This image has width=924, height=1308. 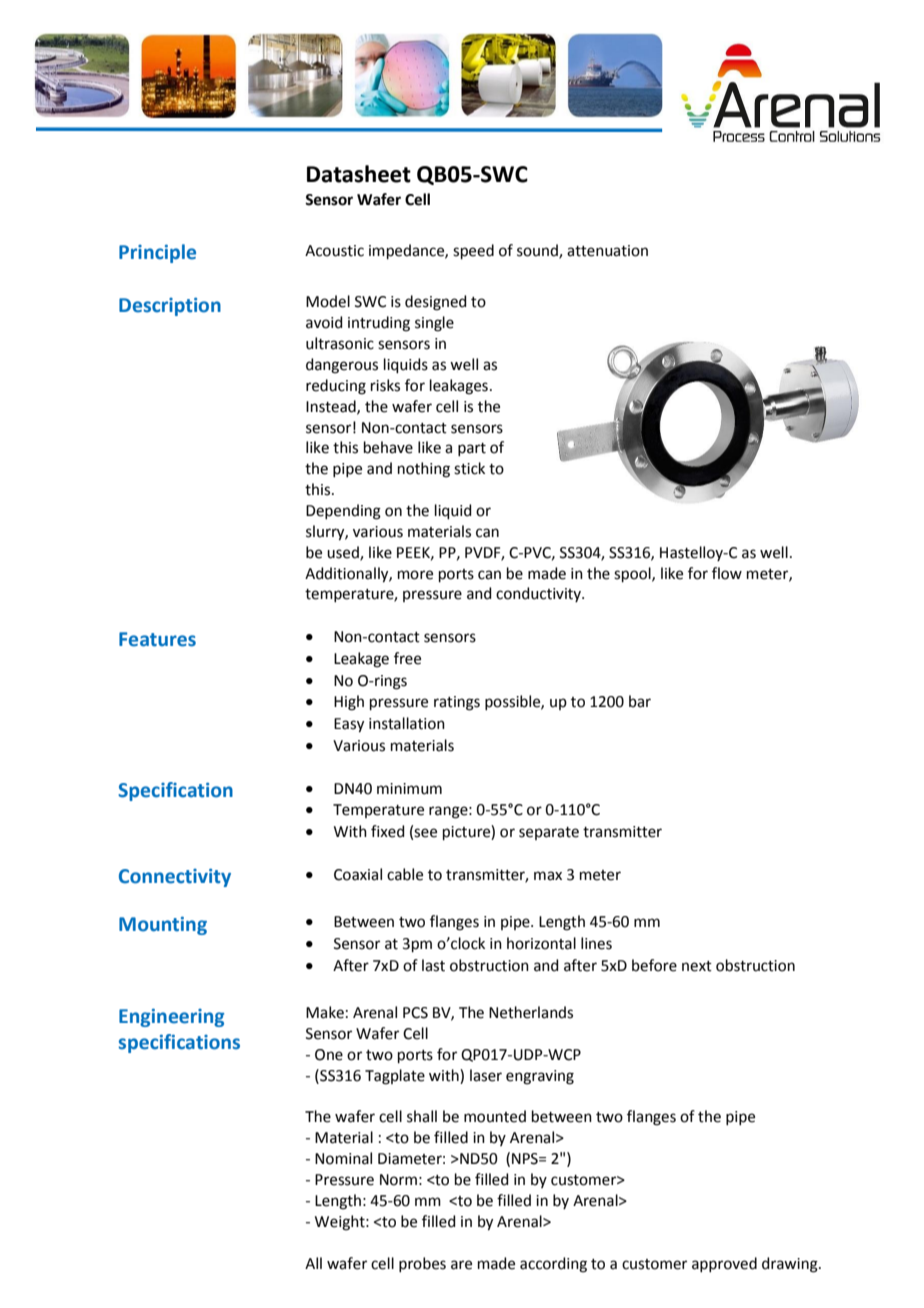 I want to click on probes, so click(x=422, y=1264).
